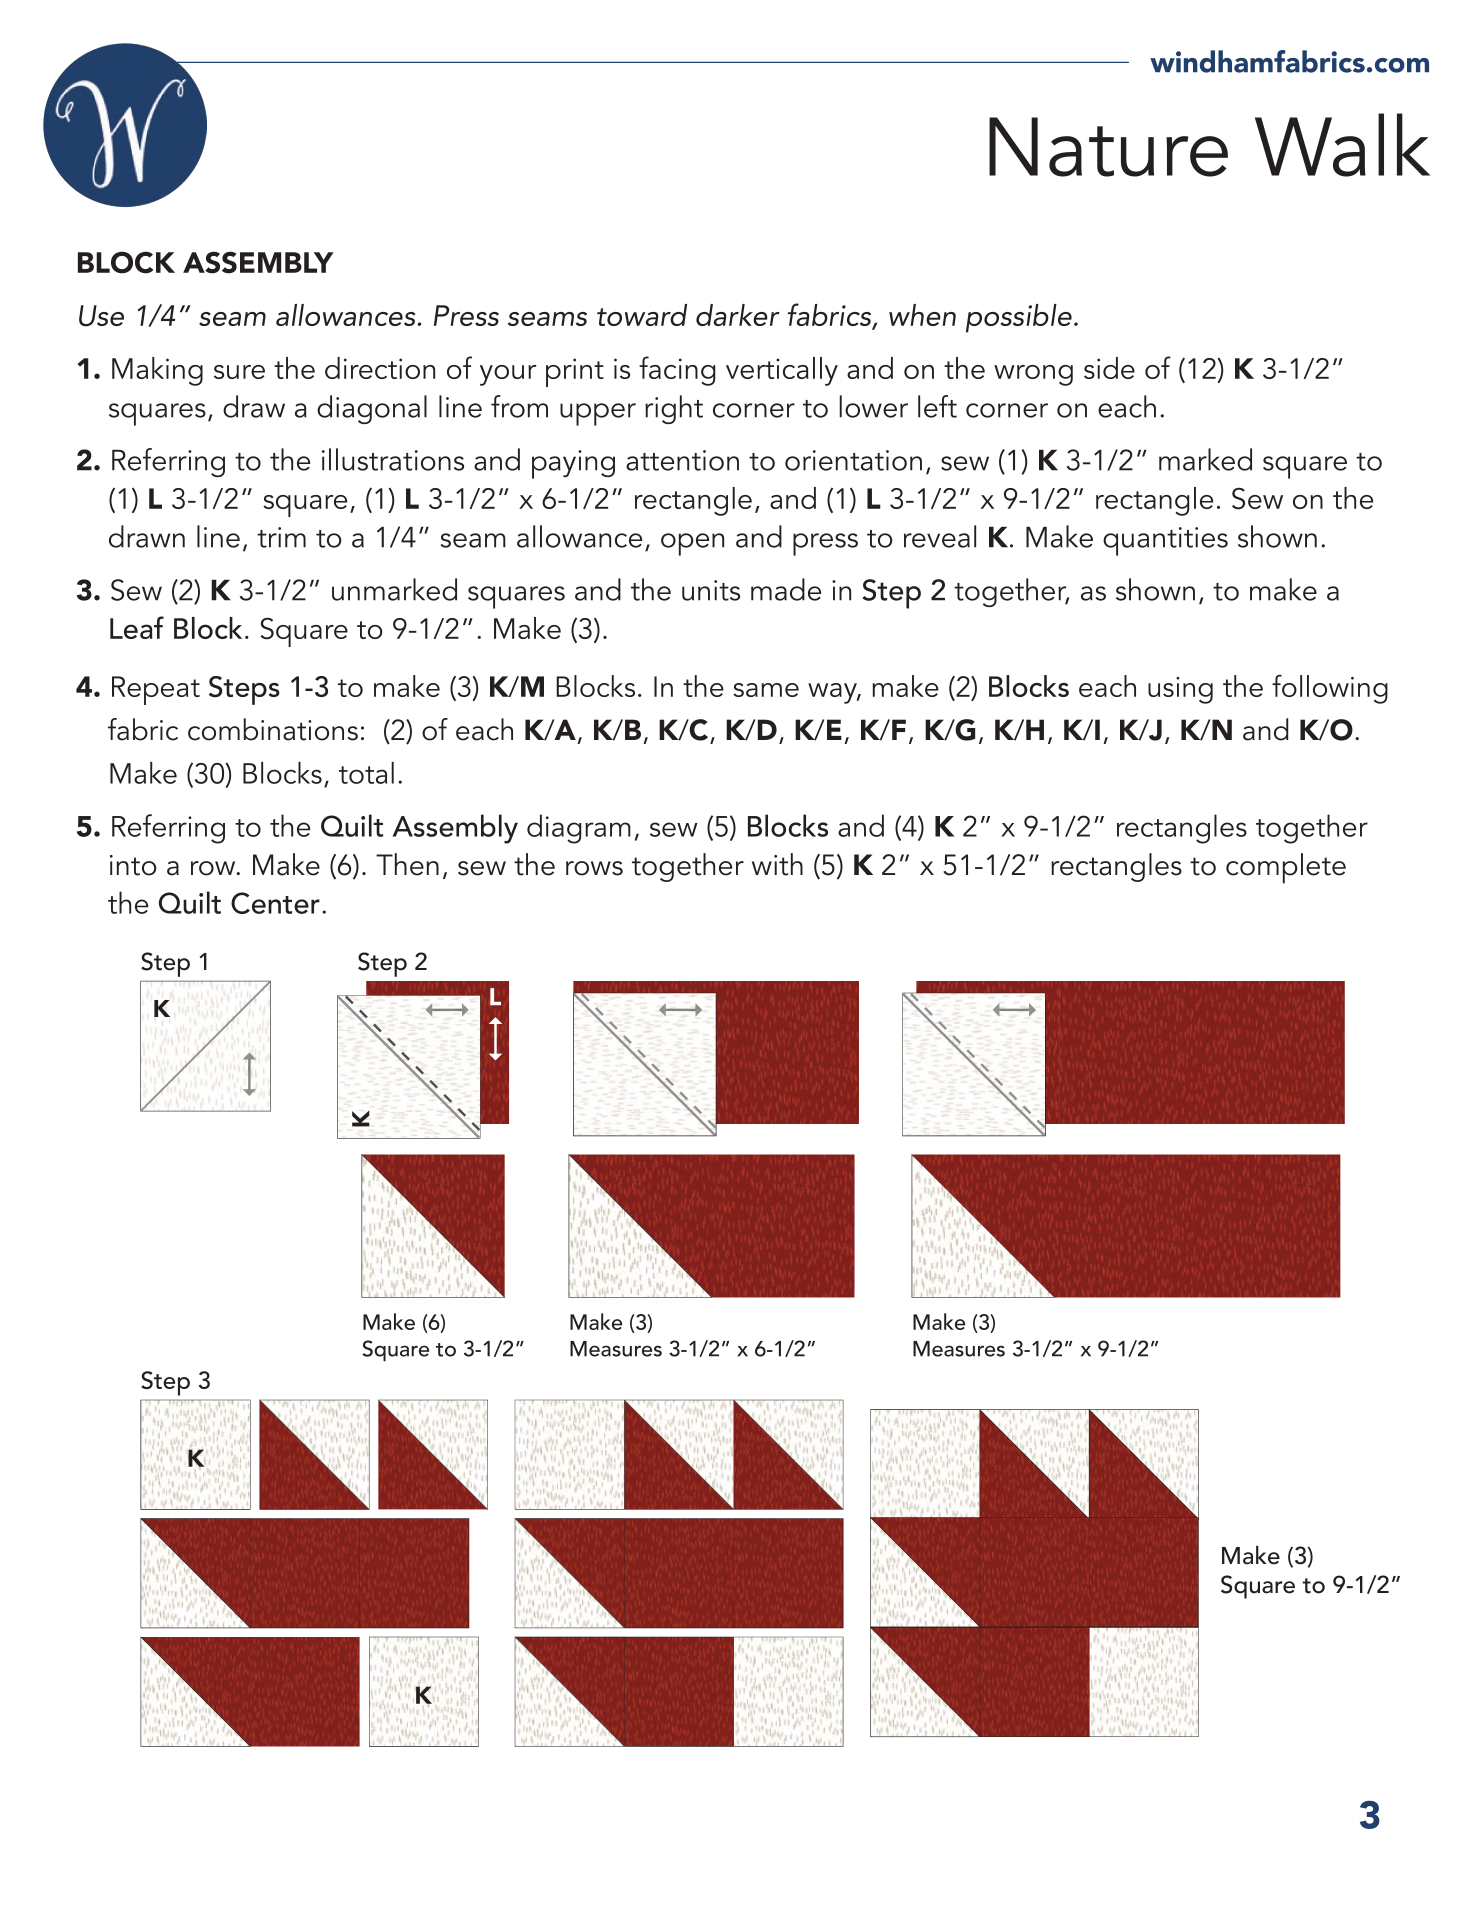  Describe the element at coordinates (157, 371) in the screenshot. I see `Making` at that location.
